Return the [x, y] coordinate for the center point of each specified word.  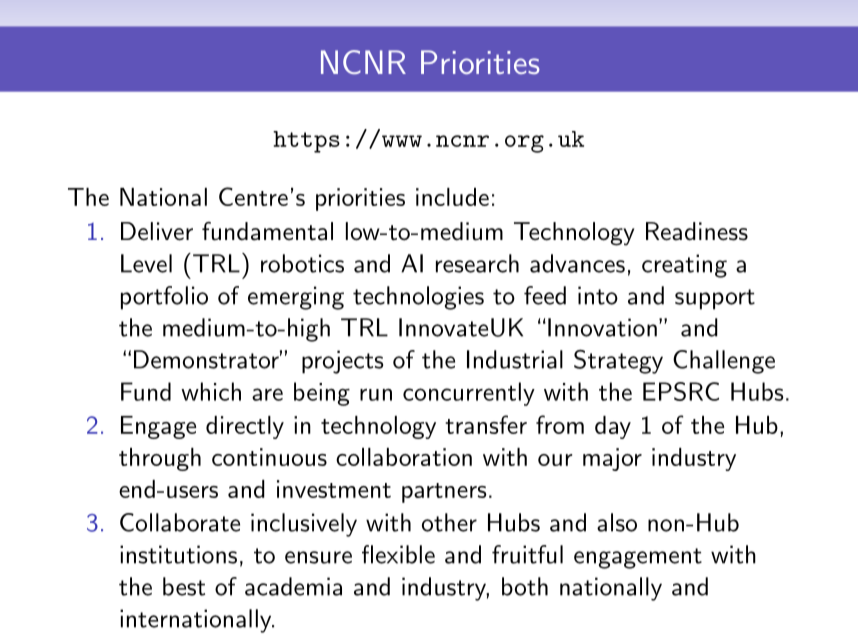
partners [444, 493]
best [184, 586]
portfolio [164, 298]
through [160, 459]
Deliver [157, 231]
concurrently [469, 394]
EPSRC [681, 391]
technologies [418, 298]
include [452, 197]
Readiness [697, 231]
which [211, 391]
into [598, 295]
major [612, 459]
